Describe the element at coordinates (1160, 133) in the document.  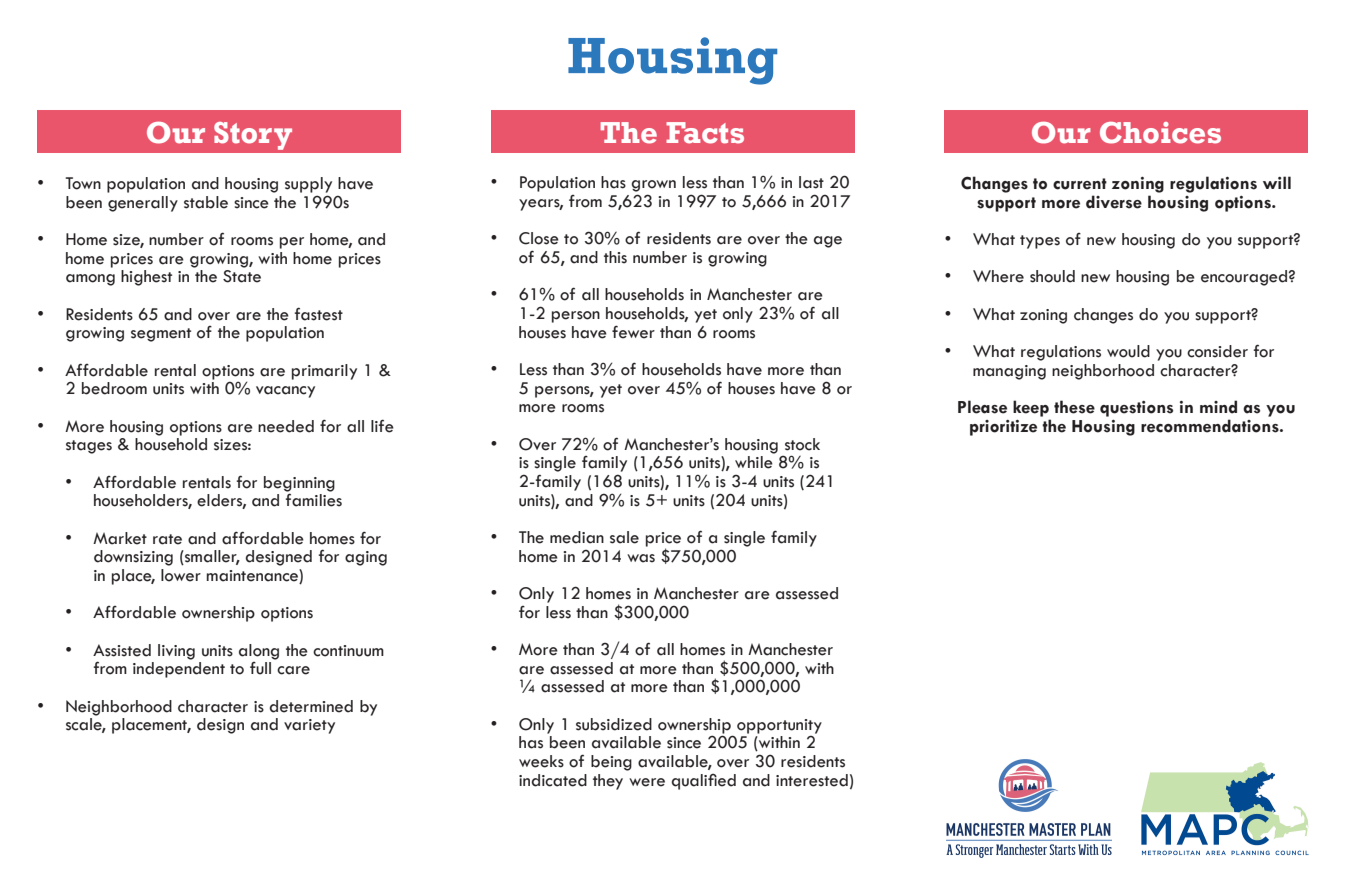
I see `Choices` at that location.
